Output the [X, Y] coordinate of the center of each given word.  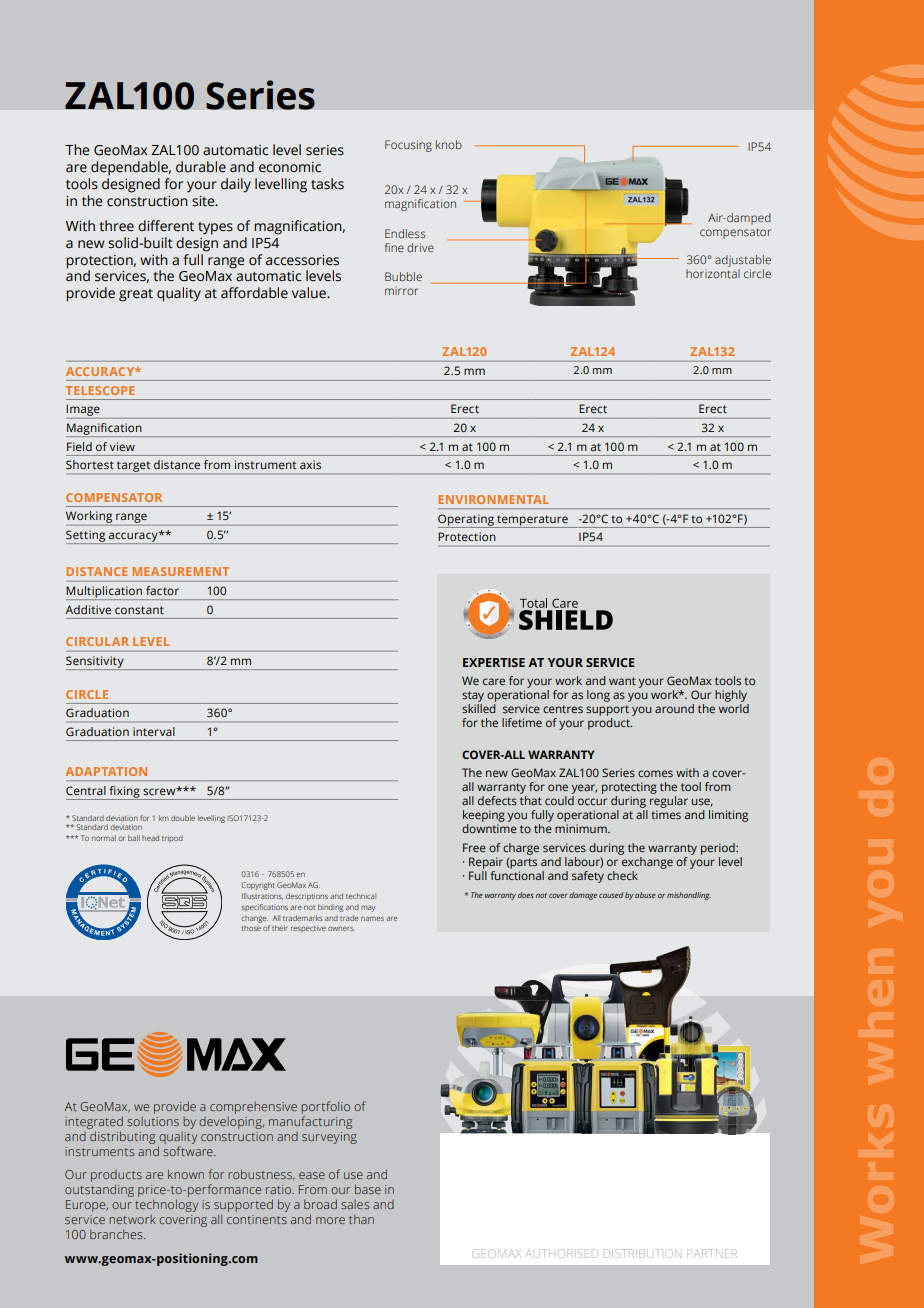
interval [154, 731]
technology [166, 1205]
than [361, 1219]
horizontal [713, 272]
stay [473, 698]
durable [201, 167]
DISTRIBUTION [642, 1253]
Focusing [408, 146]
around [674, 708]
